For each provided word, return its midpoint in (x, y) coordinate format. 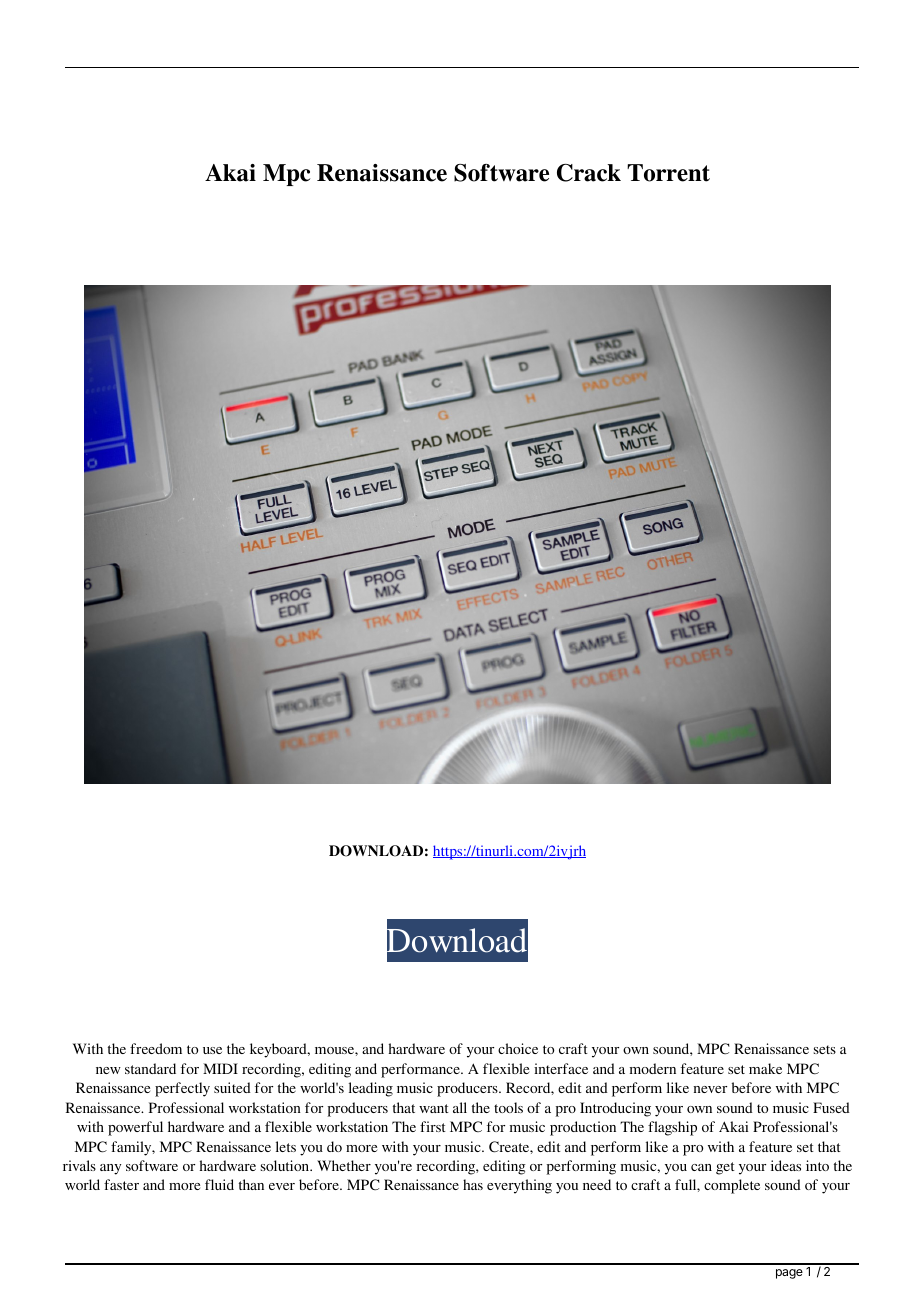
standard (150, 1068)
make (765, 1068)
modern (653, 1068)
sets (825, 1049)
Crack (589, 173)
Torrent (668, 173)
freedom (156, 1048)
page (789, 1274)
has (473, 1184)
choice (518, 1048)
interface (561, 1068)
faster (121, 1184)
